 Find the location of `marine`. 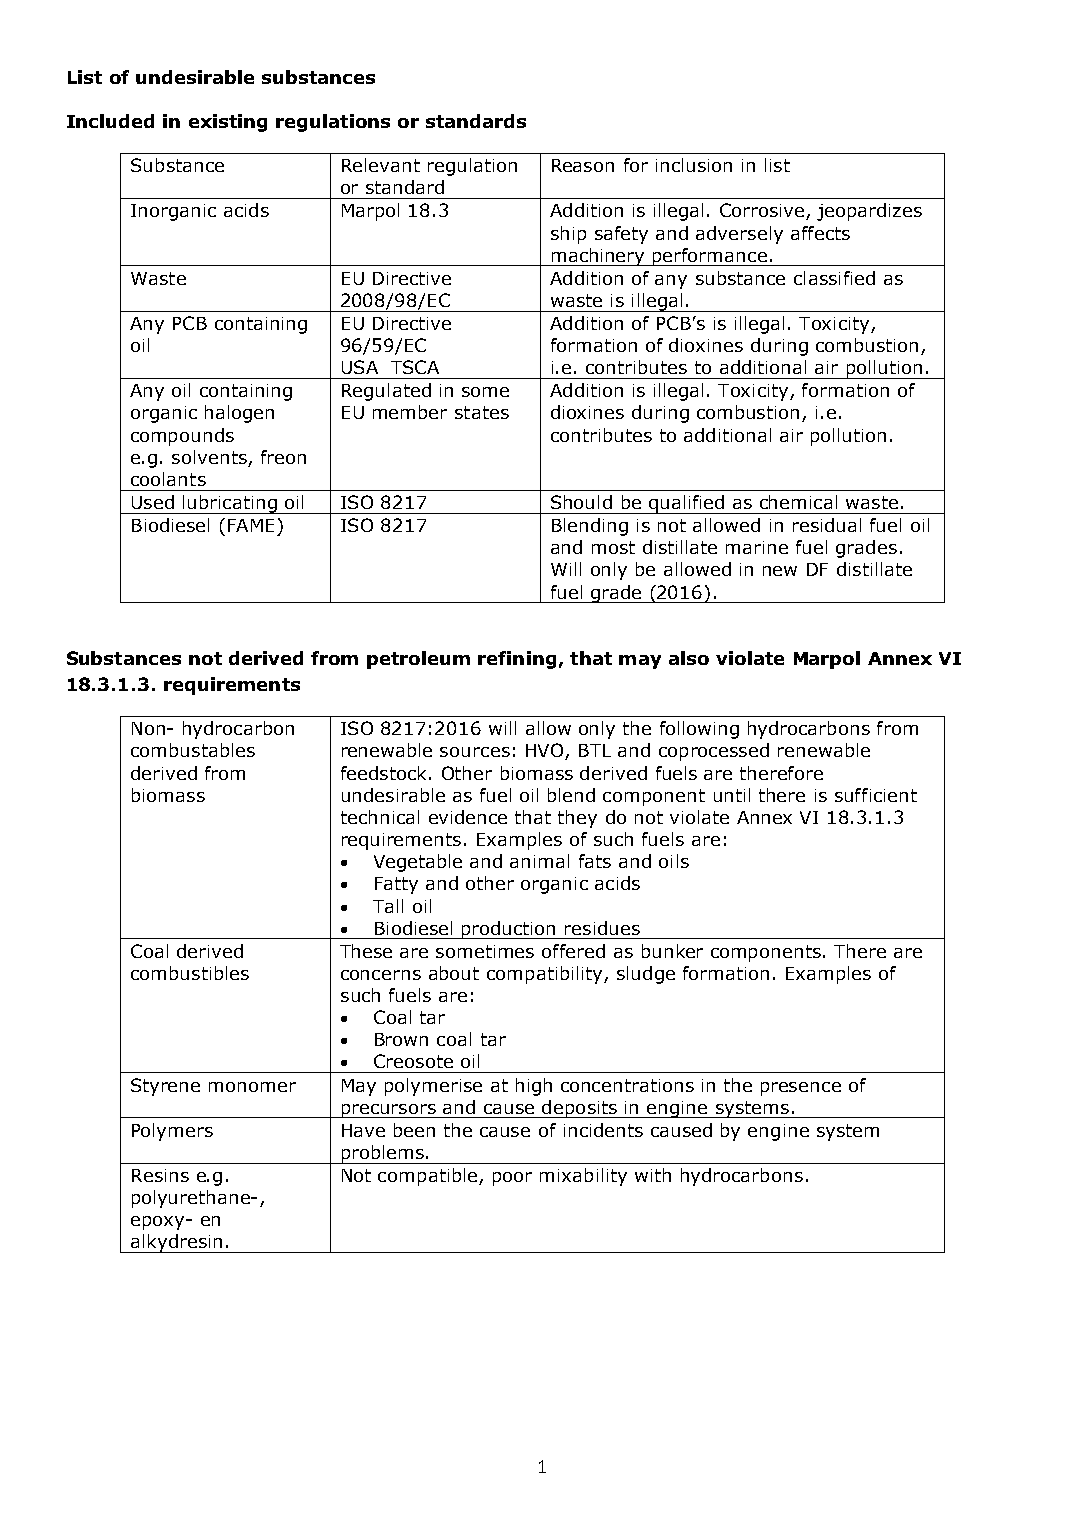

marine is located at coordinates (757, 547).
